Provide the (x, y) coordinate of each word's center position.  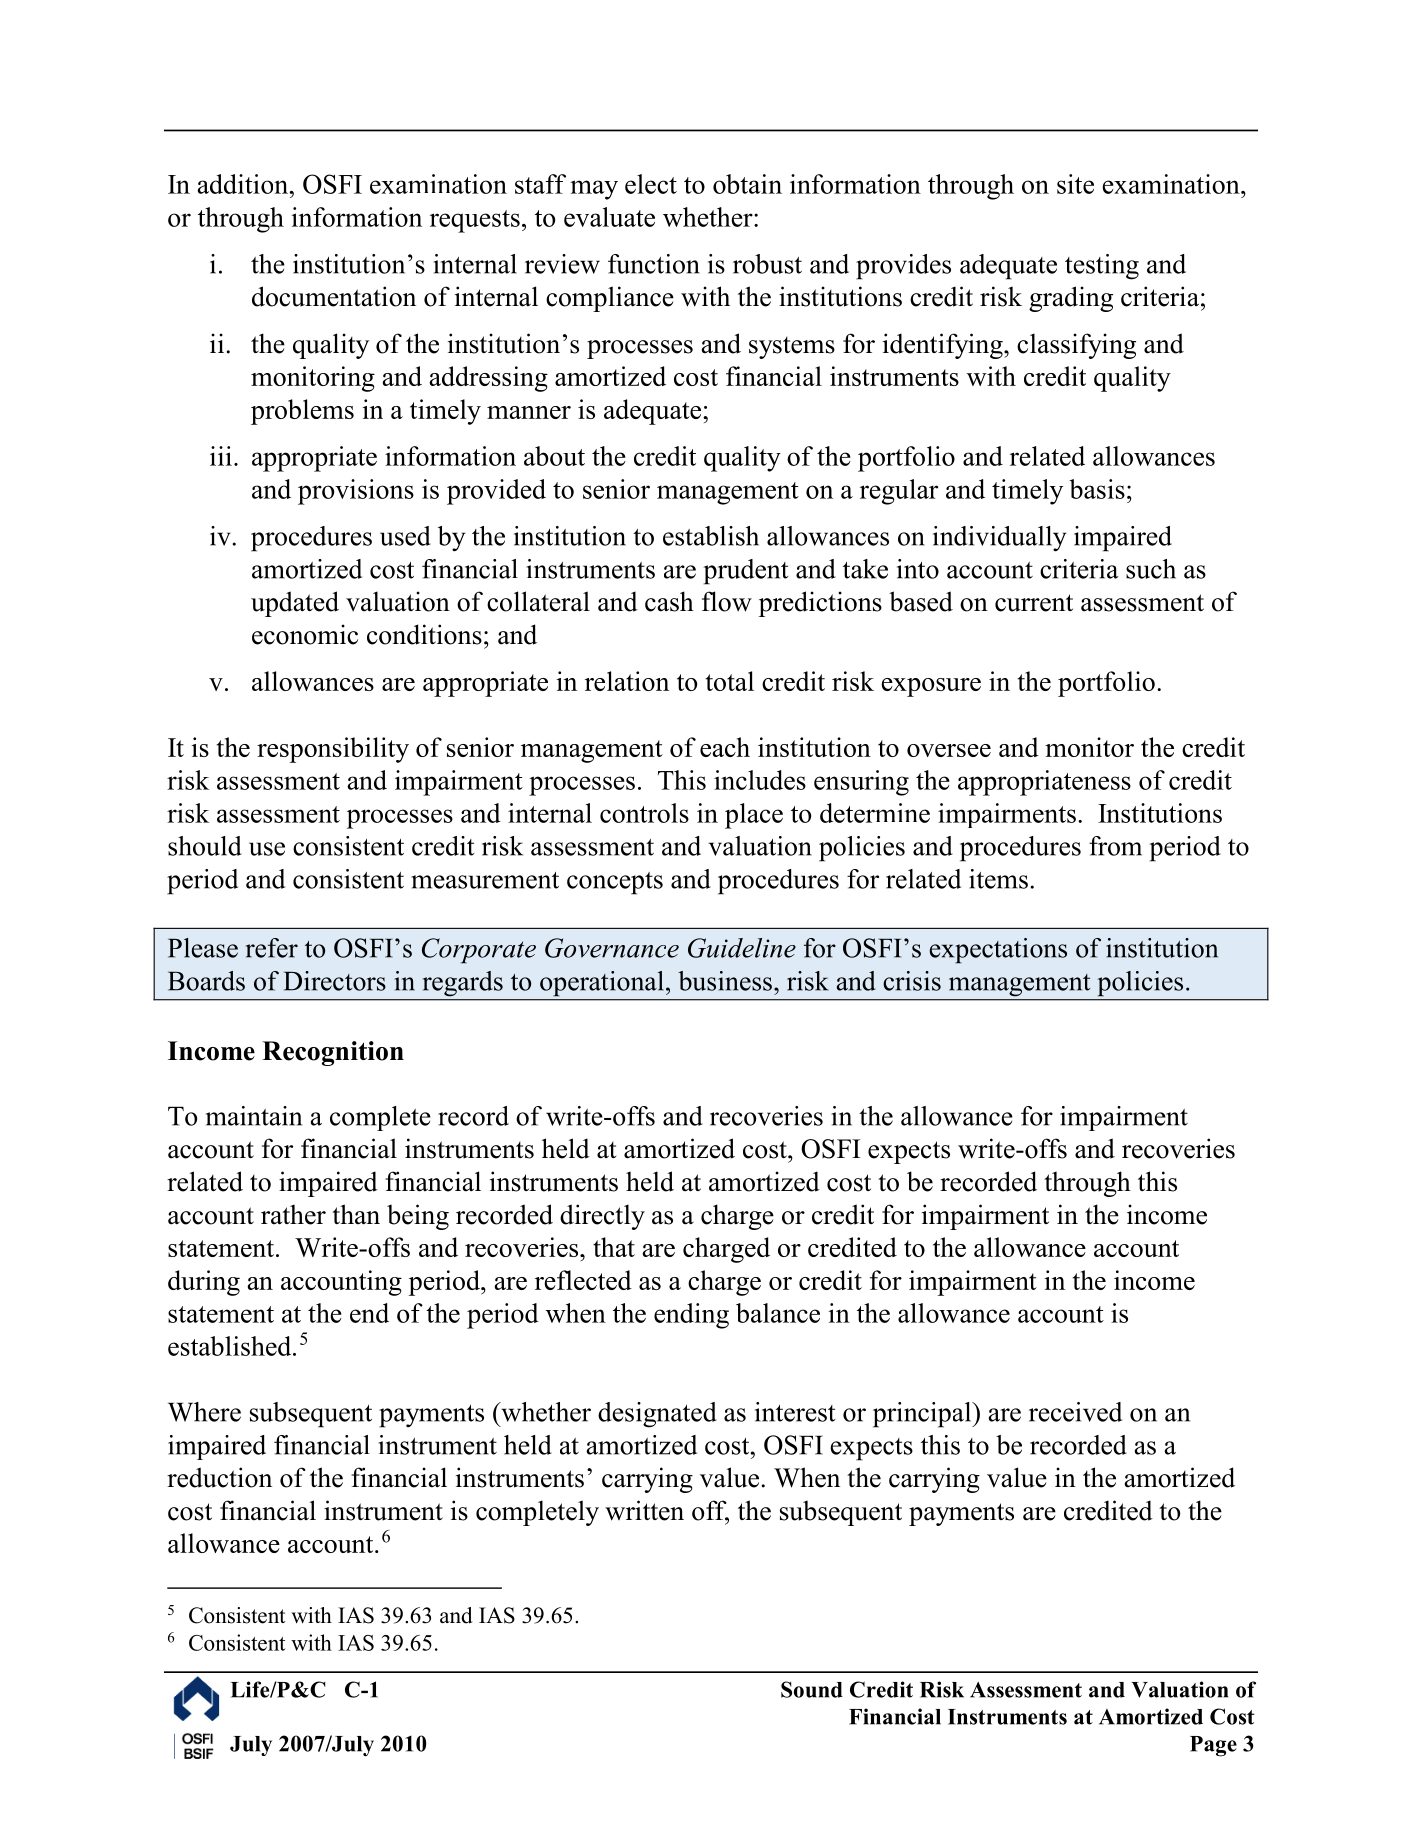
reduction (219, 1477)
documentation (334, 296)
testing (1102, 267)
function (654, 264)
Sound (812, 1689)
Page (1213, 1746)
